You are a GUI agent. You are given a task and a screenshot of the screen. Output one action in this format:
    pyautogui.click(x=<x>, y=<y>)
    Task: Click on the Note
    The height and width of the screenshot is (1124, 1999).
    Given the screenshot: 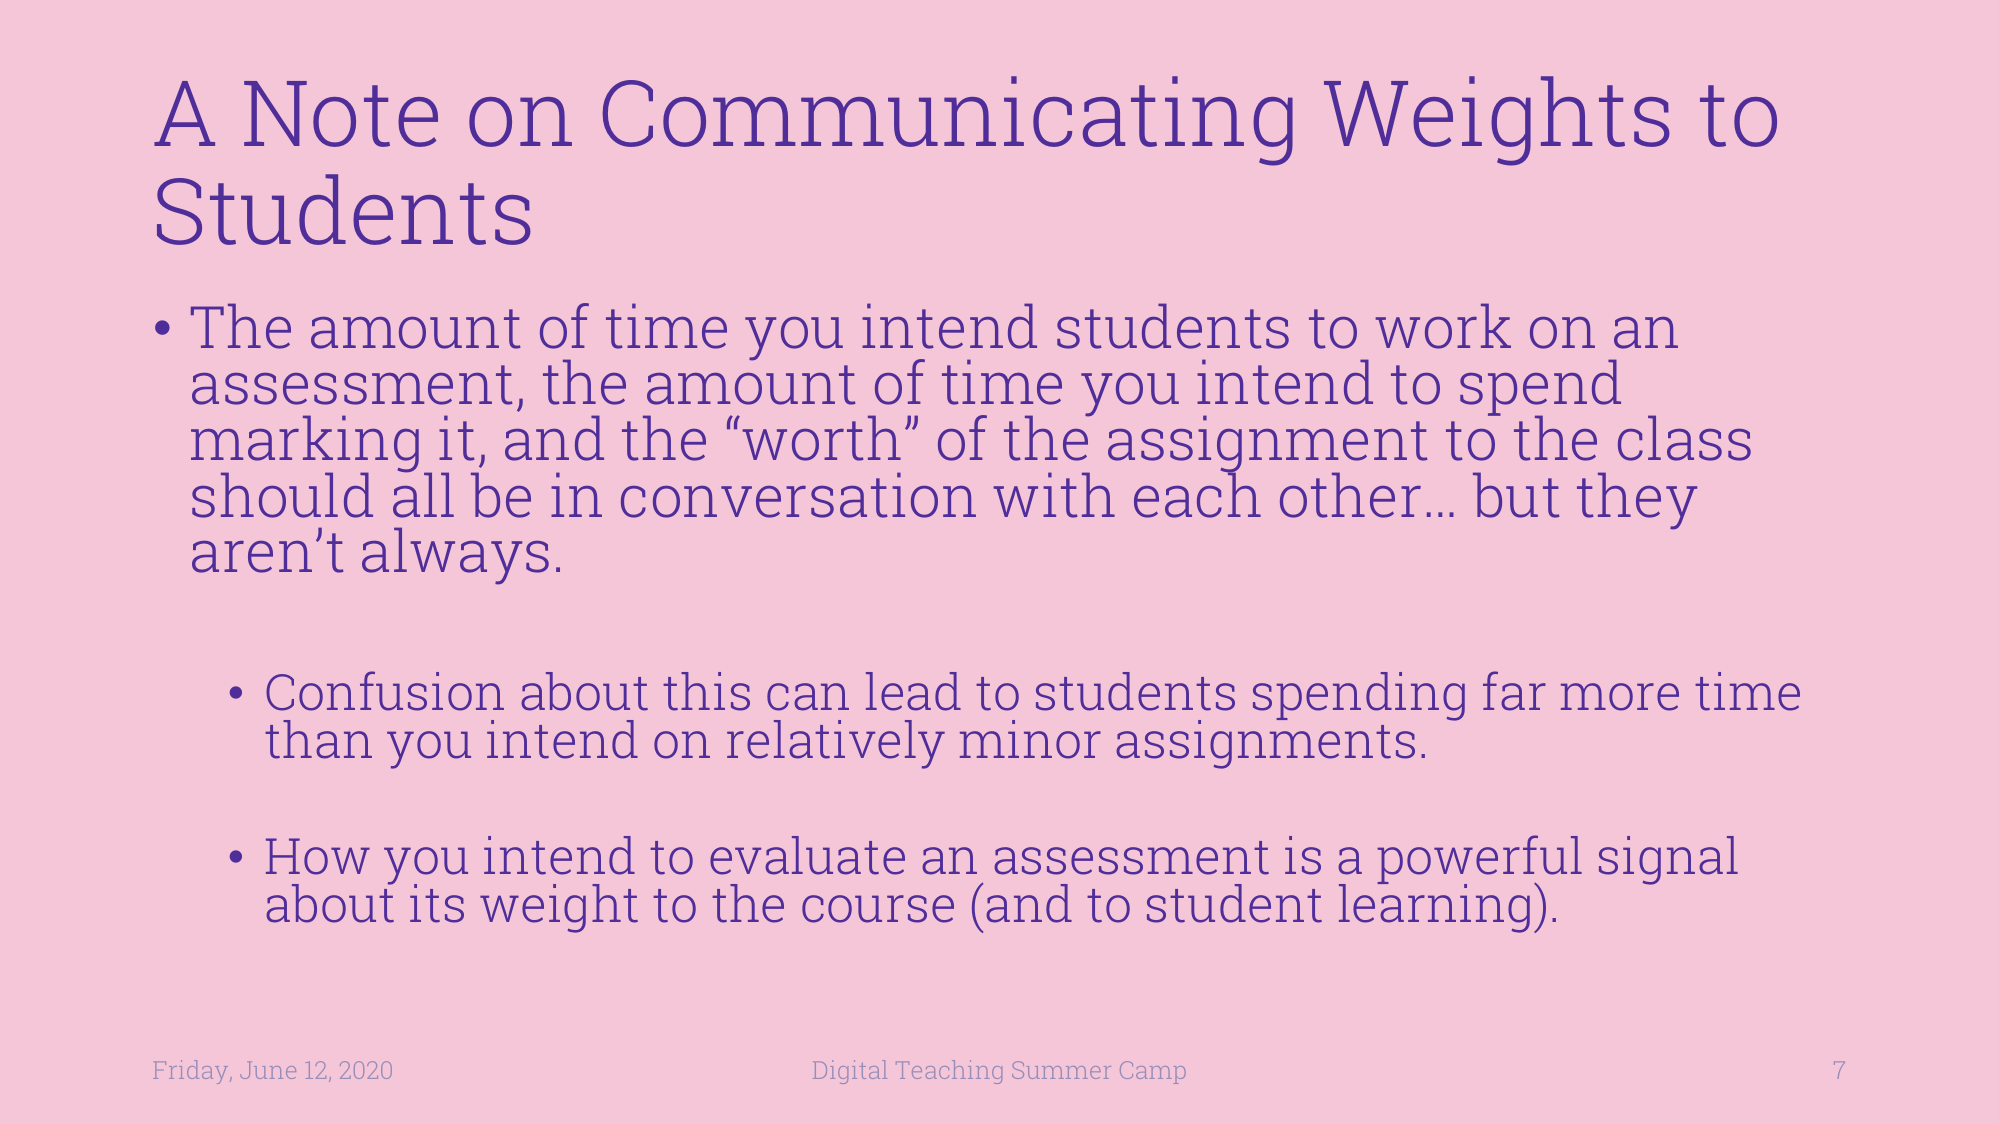 What is the action you would take?
    pyautogui.click(x=341, y=114)
